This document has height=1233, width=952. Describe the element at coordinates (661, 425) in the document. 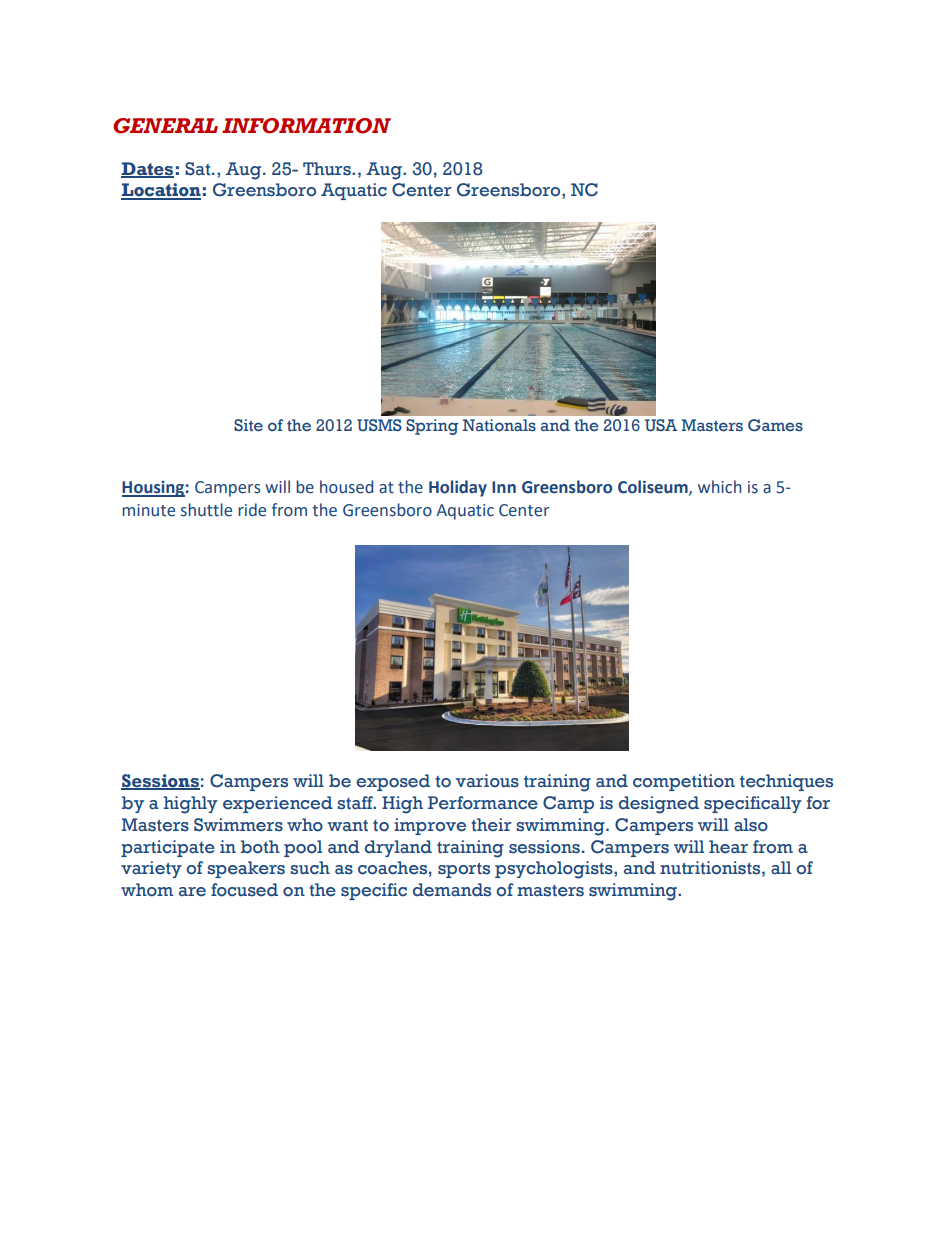

I see `USA` at that location.
